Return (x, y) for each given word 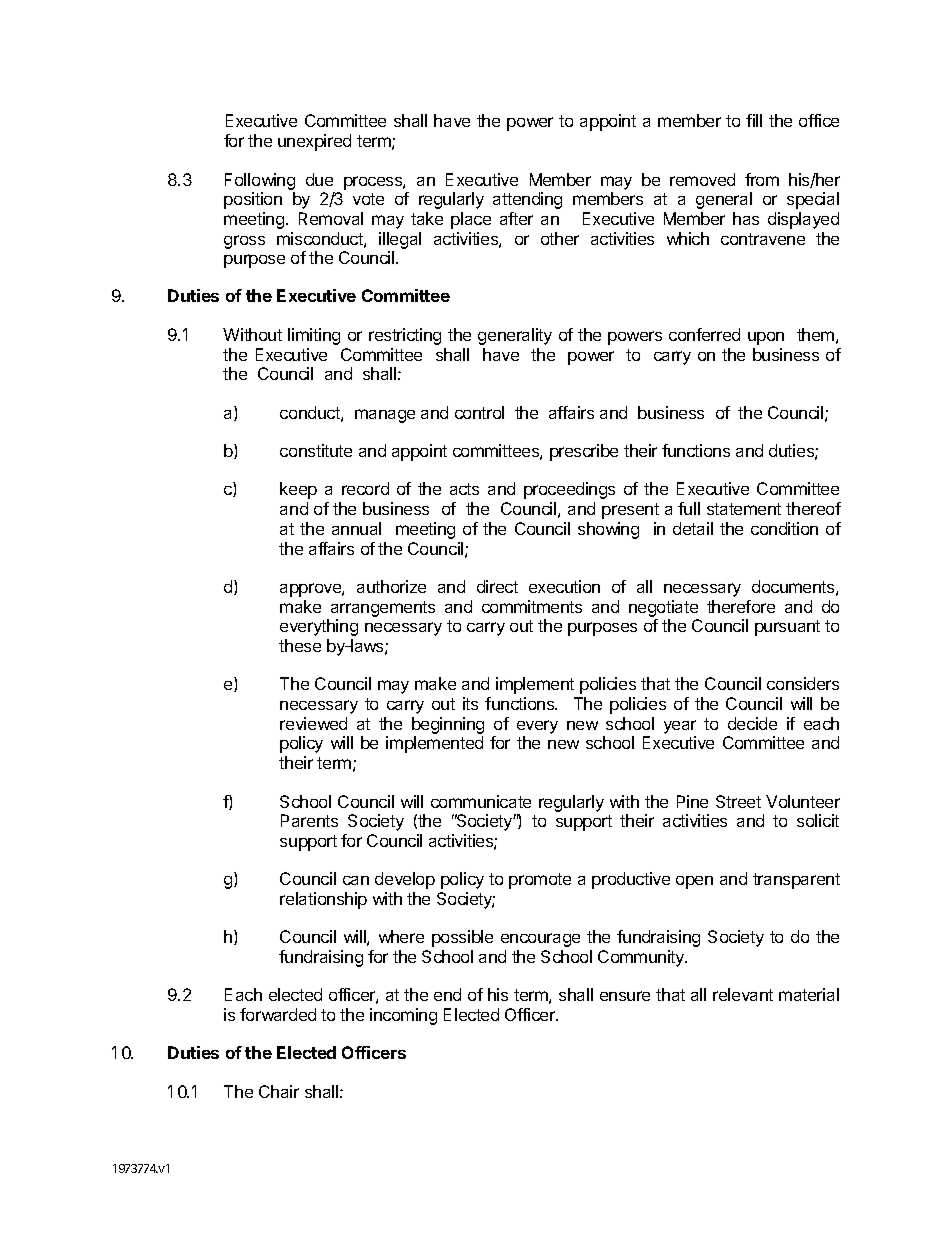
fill (754, 120)
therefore (741, 606)
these (300, 645)
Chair (279, 1091)
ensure (625, 996)
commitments (532, 606)
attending (527, 200)
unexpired (314, 142)
